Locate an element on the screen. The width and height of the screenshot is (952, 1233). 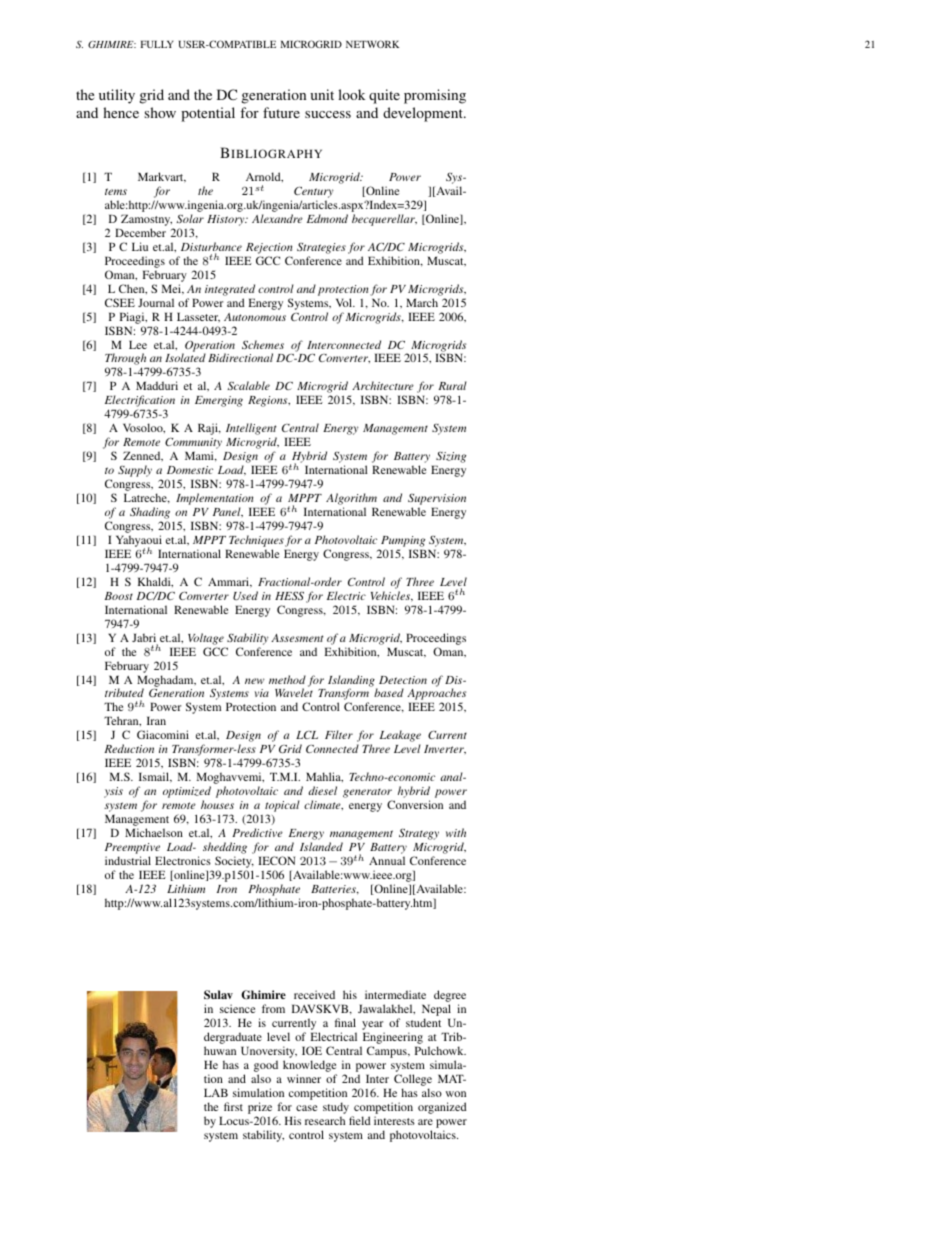
HESS is located at coordinates (289, 595).
